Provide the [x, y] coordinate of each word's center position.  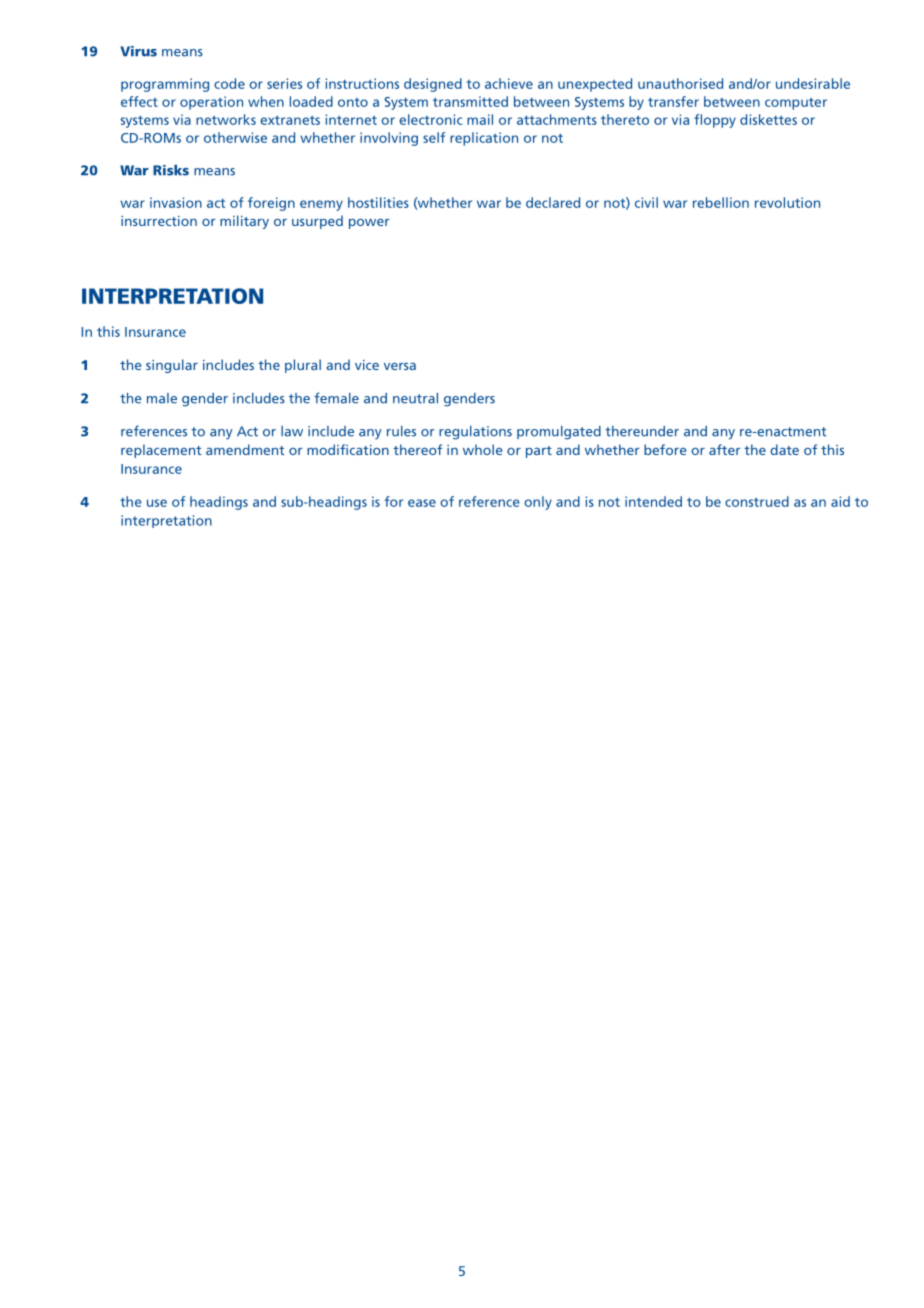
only [538, 503]
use [157, 503]
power [369, 224]
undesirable [813, 83]
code [229, 83]
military [244, 222]
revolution [787, 202]
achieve [509, 83]
